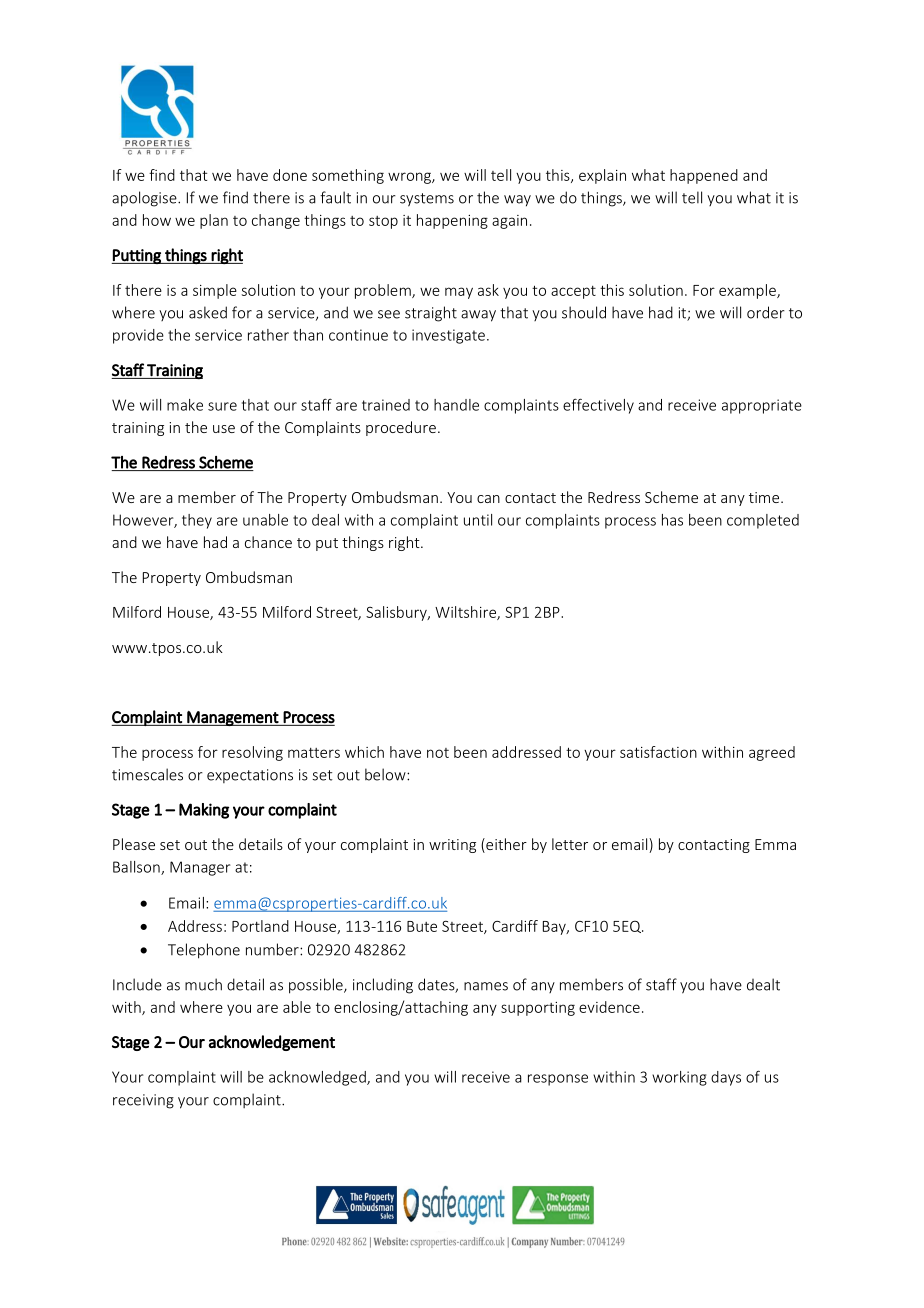 The width and height of the document is (924, 1308). I want to click on happened, so click(704, 176).
